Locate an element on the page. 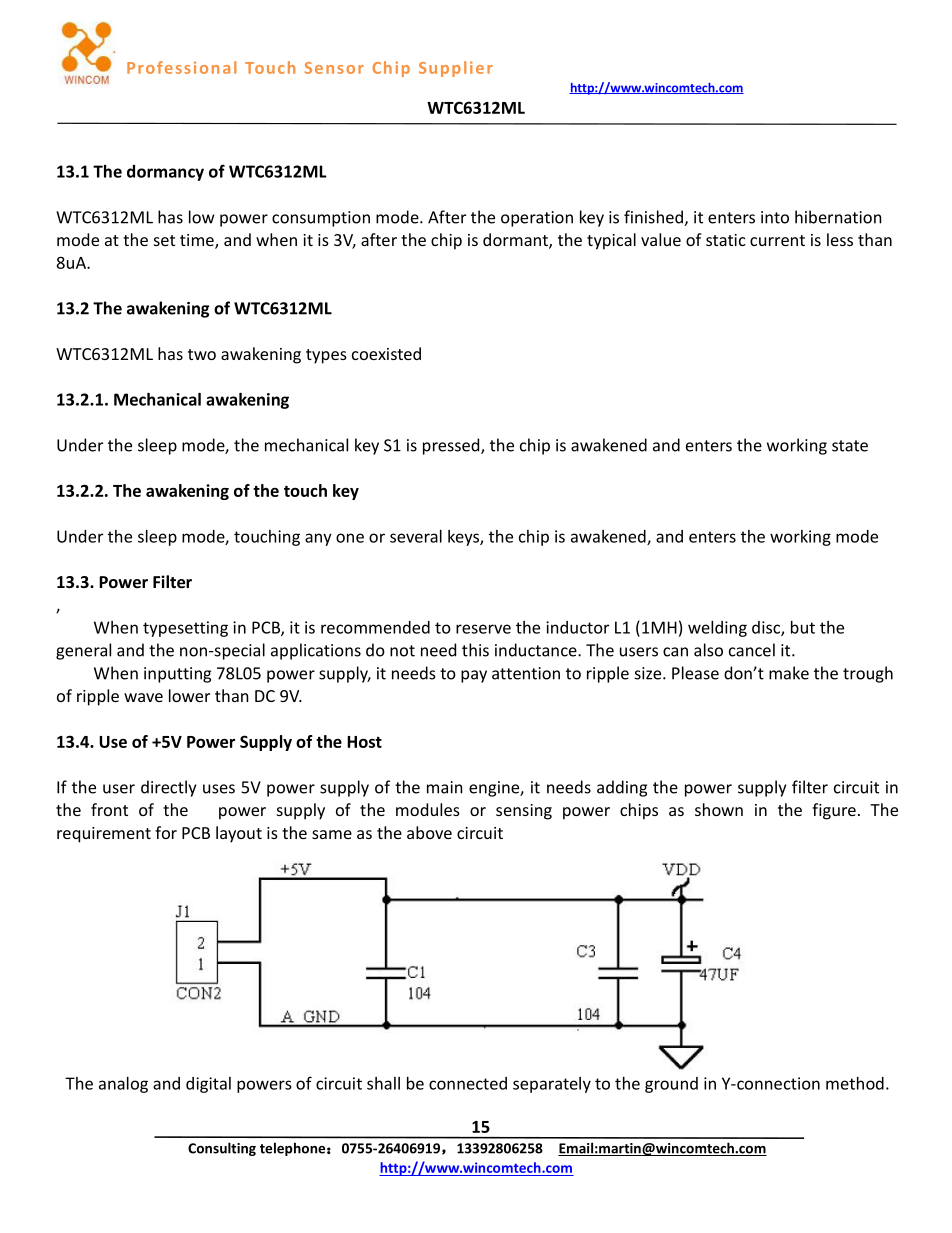 Image resolution: width=952 pixels, height=1233 pixels. into is located at coordinates (775, 217).
